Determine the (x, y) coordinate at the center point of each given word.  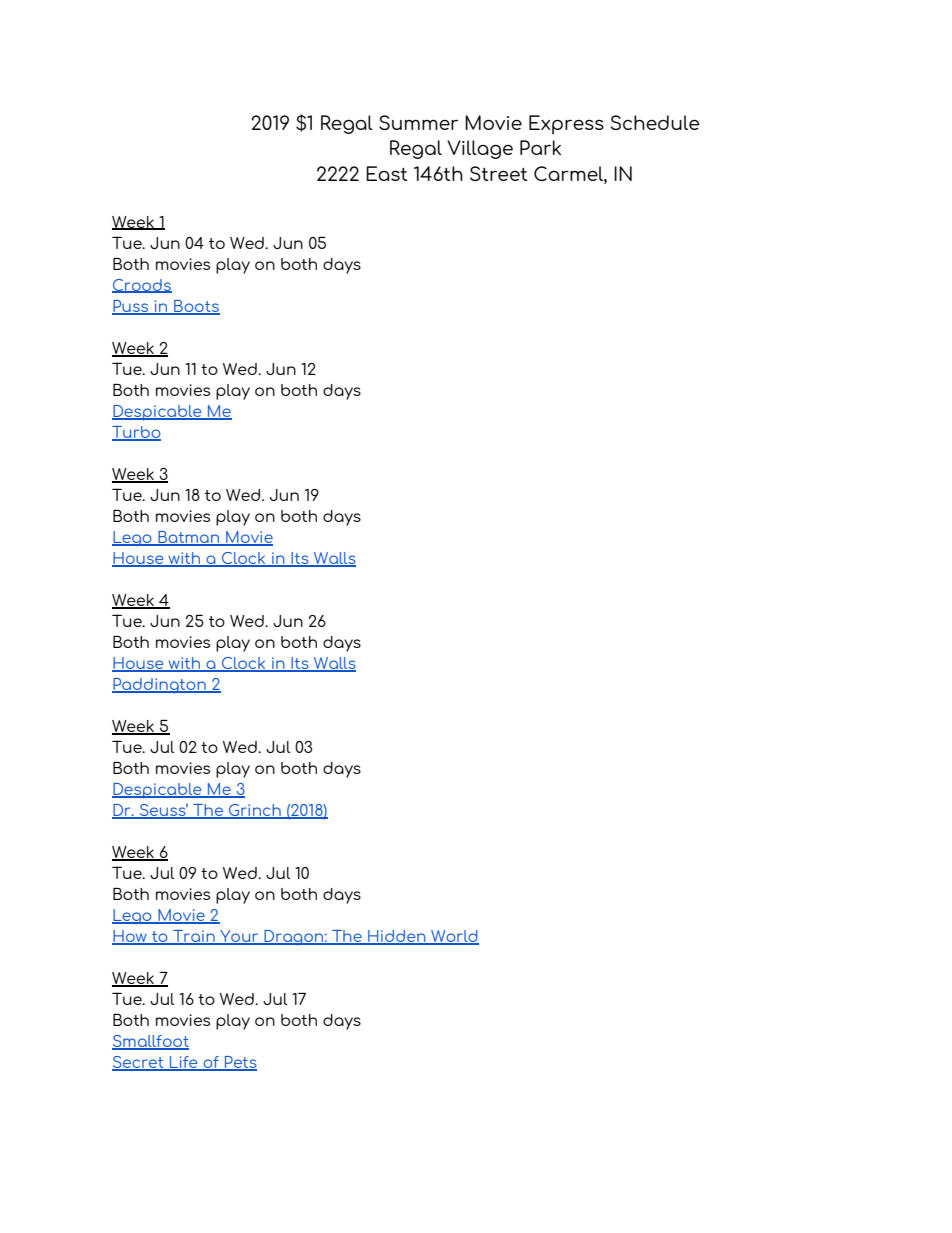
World (454, 937)
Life (184, 1063)
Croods (142, 286)
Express (566, 125)
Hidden (397, 937)
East (387, 173)
